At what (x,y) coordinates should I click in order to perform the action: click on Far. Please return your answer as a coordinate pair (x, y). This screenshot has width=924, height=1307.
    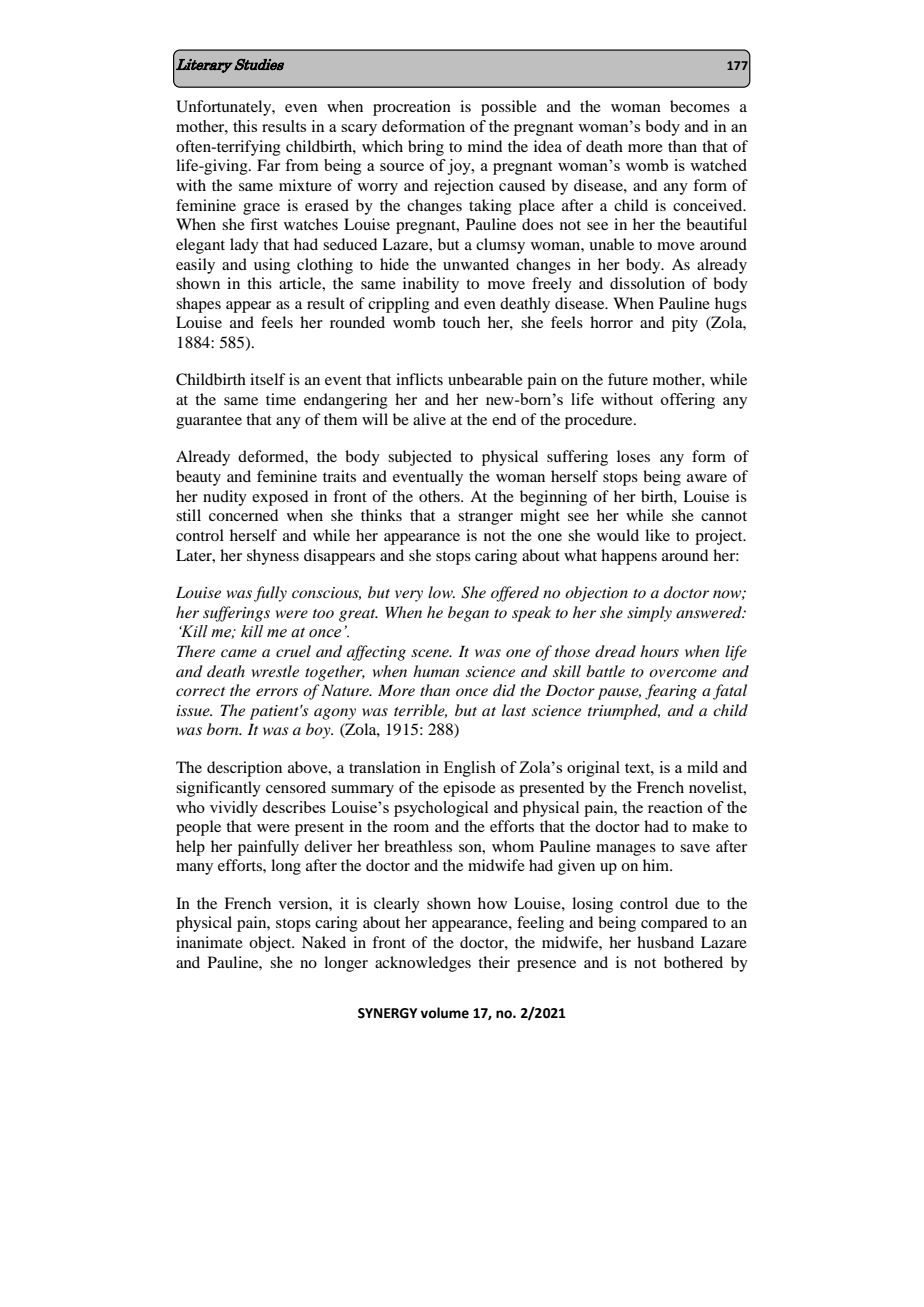
    Looking at the image, I should click on (268, 165).
